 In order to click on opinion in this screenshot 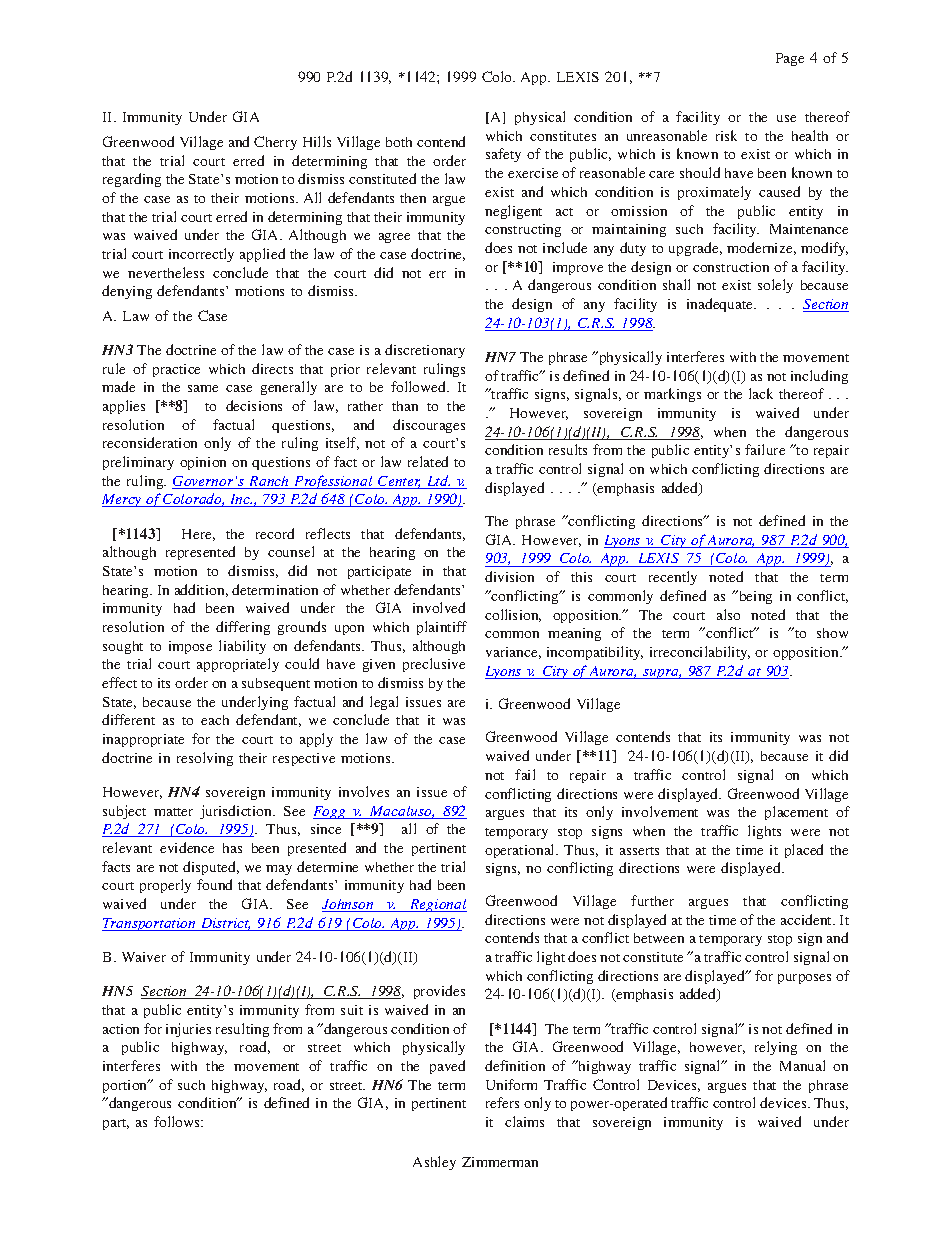, I will do `click(203, 463)`.
